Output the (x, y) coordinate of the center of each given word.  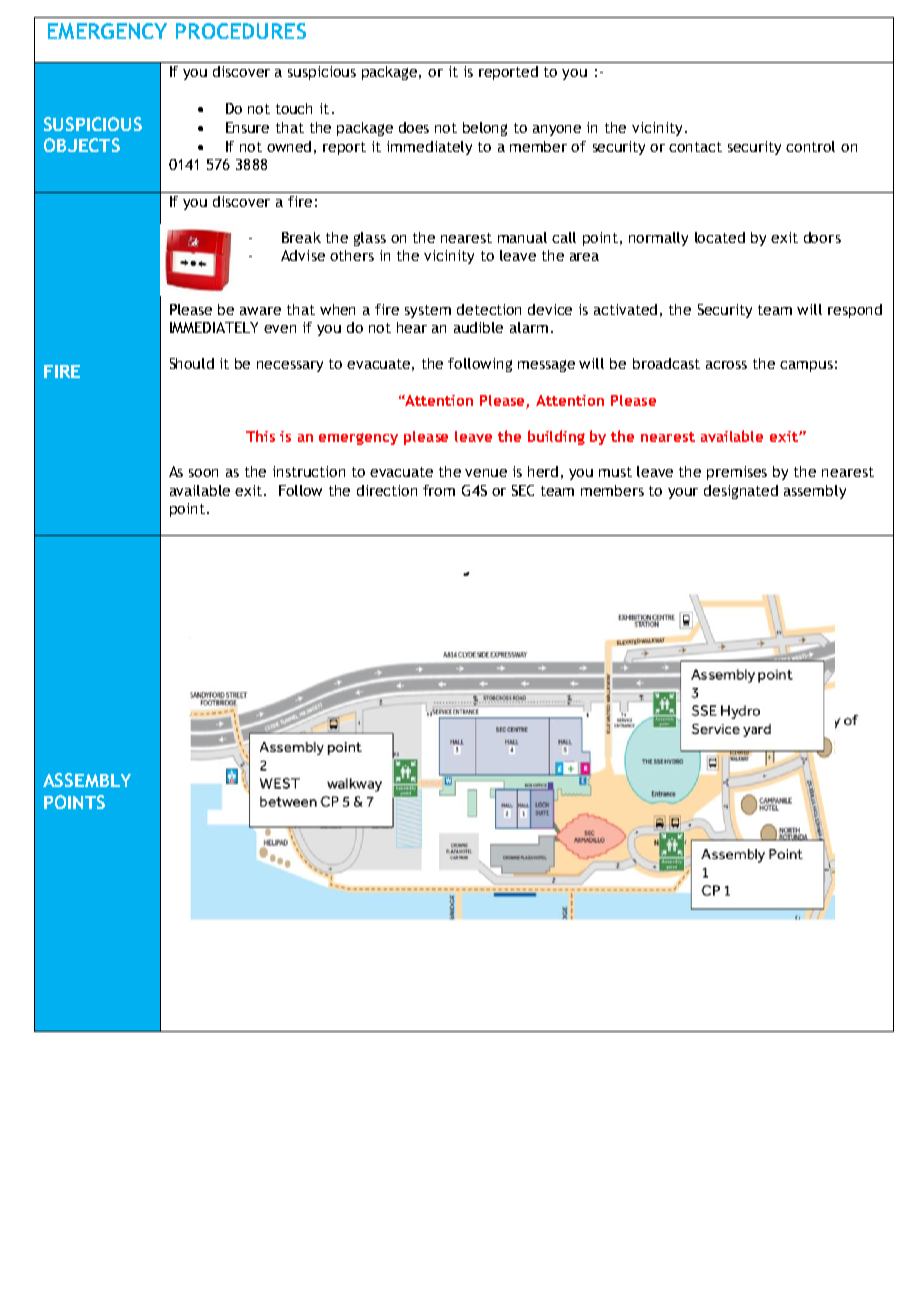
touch (294, 108)
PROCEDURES (241, 31)
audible (478, 327)
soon (203, 473)
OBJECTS (82, 145)
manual (522, 237)
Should (192, 363)
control (810, 146)
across (726, 365)
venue (486, 473)
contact (695, 147)
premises (737, 473)
